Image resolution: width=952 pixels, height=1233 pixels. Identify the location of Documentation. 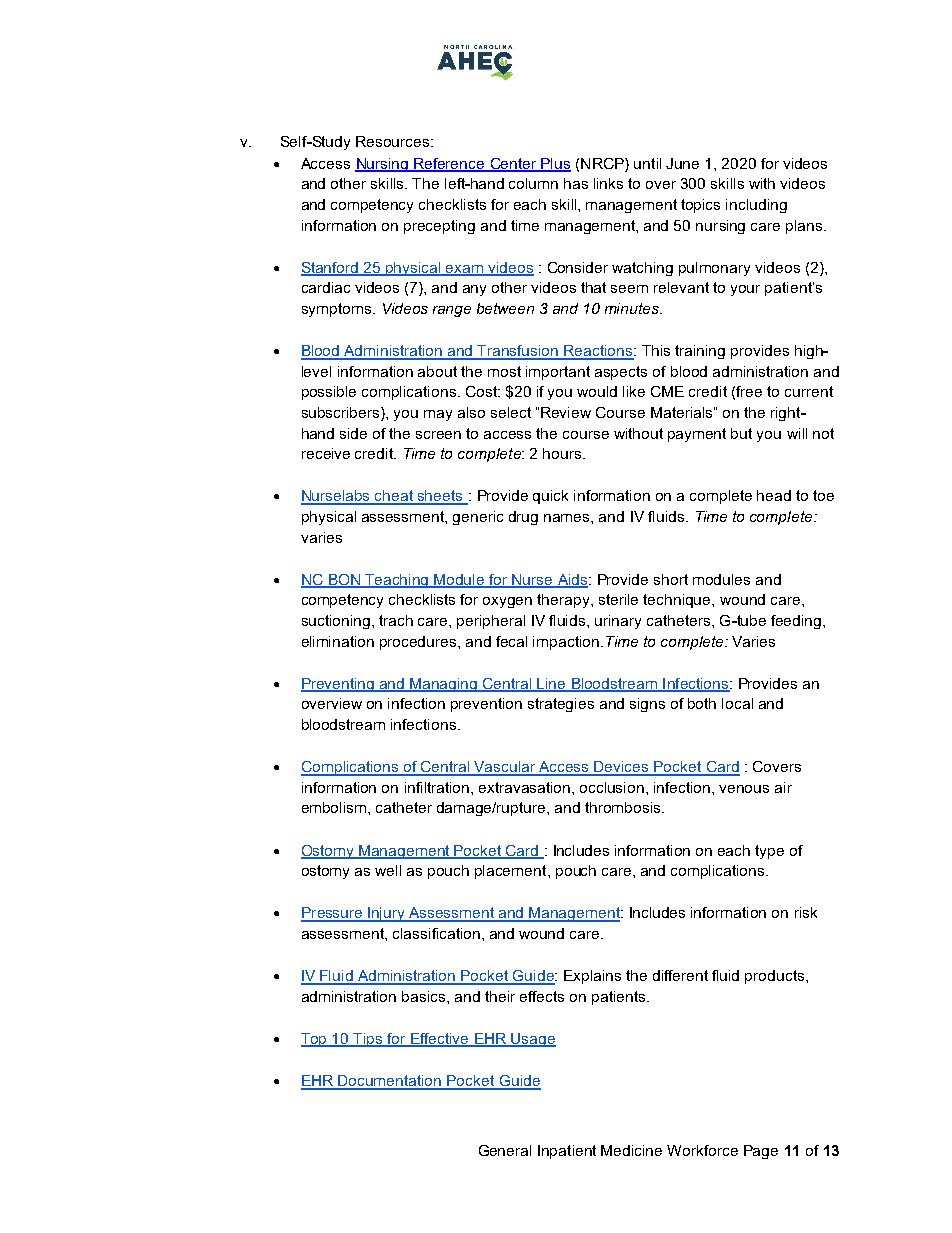
(390, 1082).
